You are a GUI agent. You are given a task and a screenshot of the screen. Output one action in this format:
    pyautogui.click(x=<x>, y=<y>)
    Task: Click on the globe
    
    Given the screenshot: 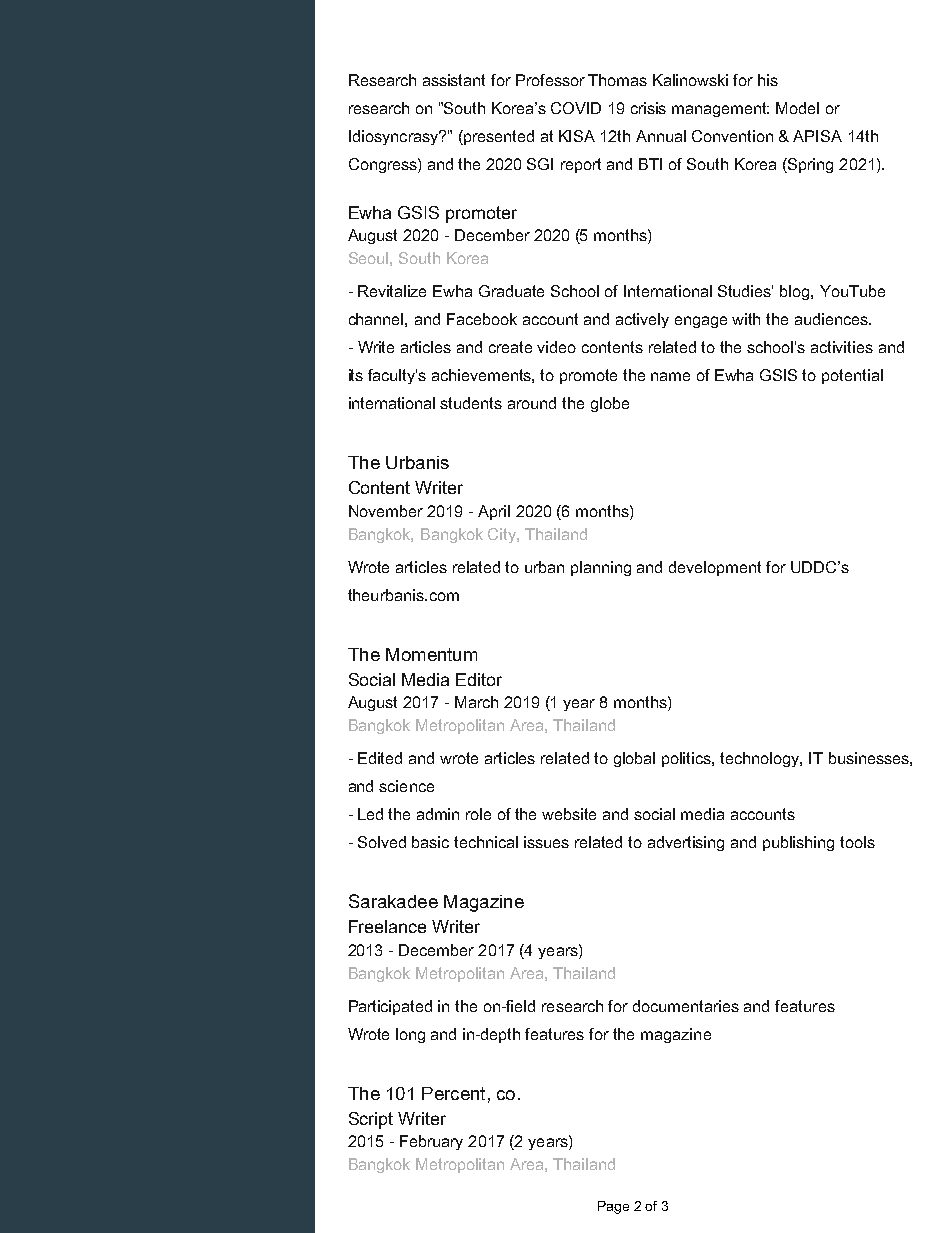 What is the action you would take?
    pyautogui.click(x=610, y=404)
